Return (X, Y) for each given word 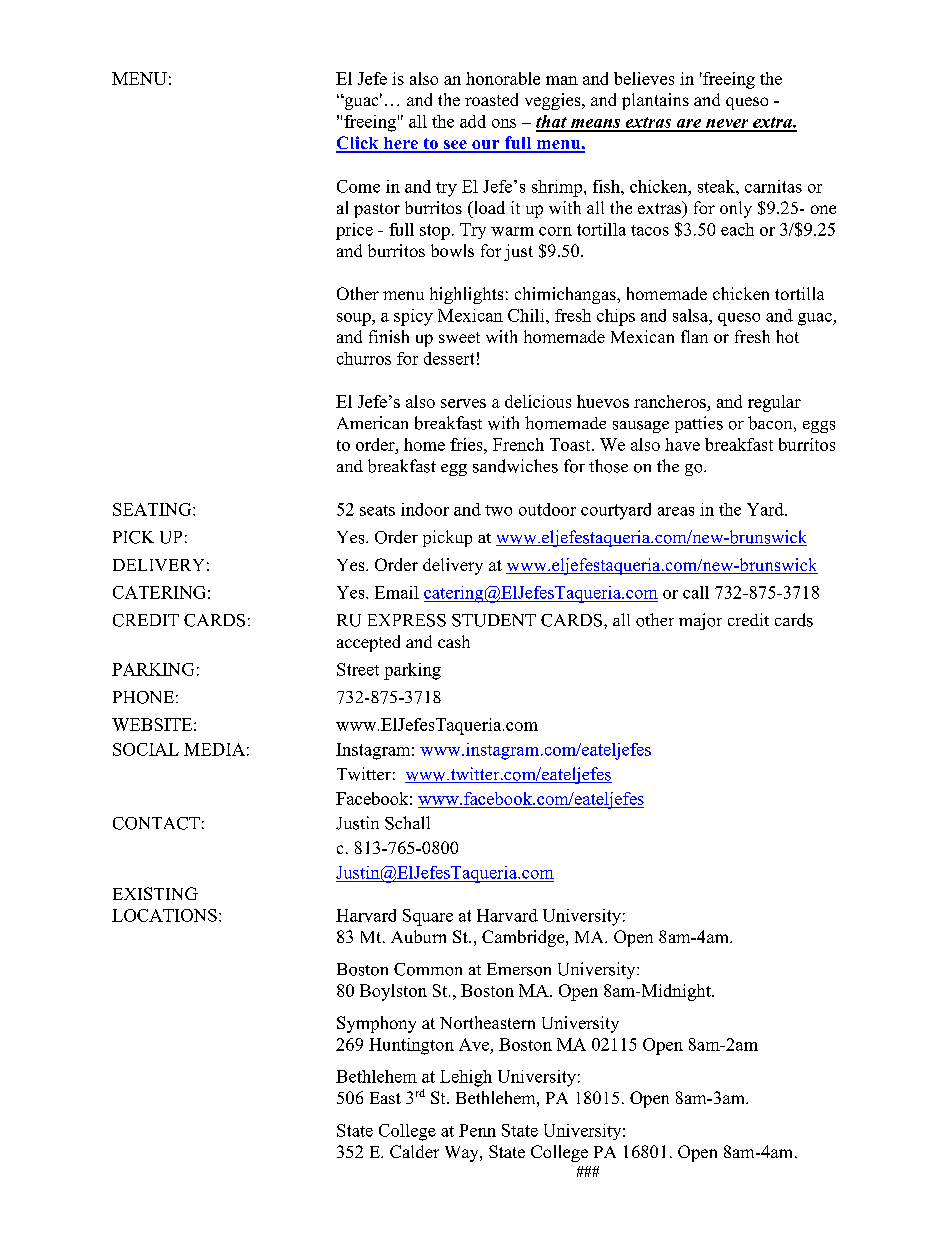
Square (428, 917)
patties (699, 424)
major (700, 621)
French (518, 444)
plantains (655, 101)
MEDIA (214, 749)
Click (358, 144)
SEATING (153, 509)
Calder (414, 1151)
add (473, 121)
